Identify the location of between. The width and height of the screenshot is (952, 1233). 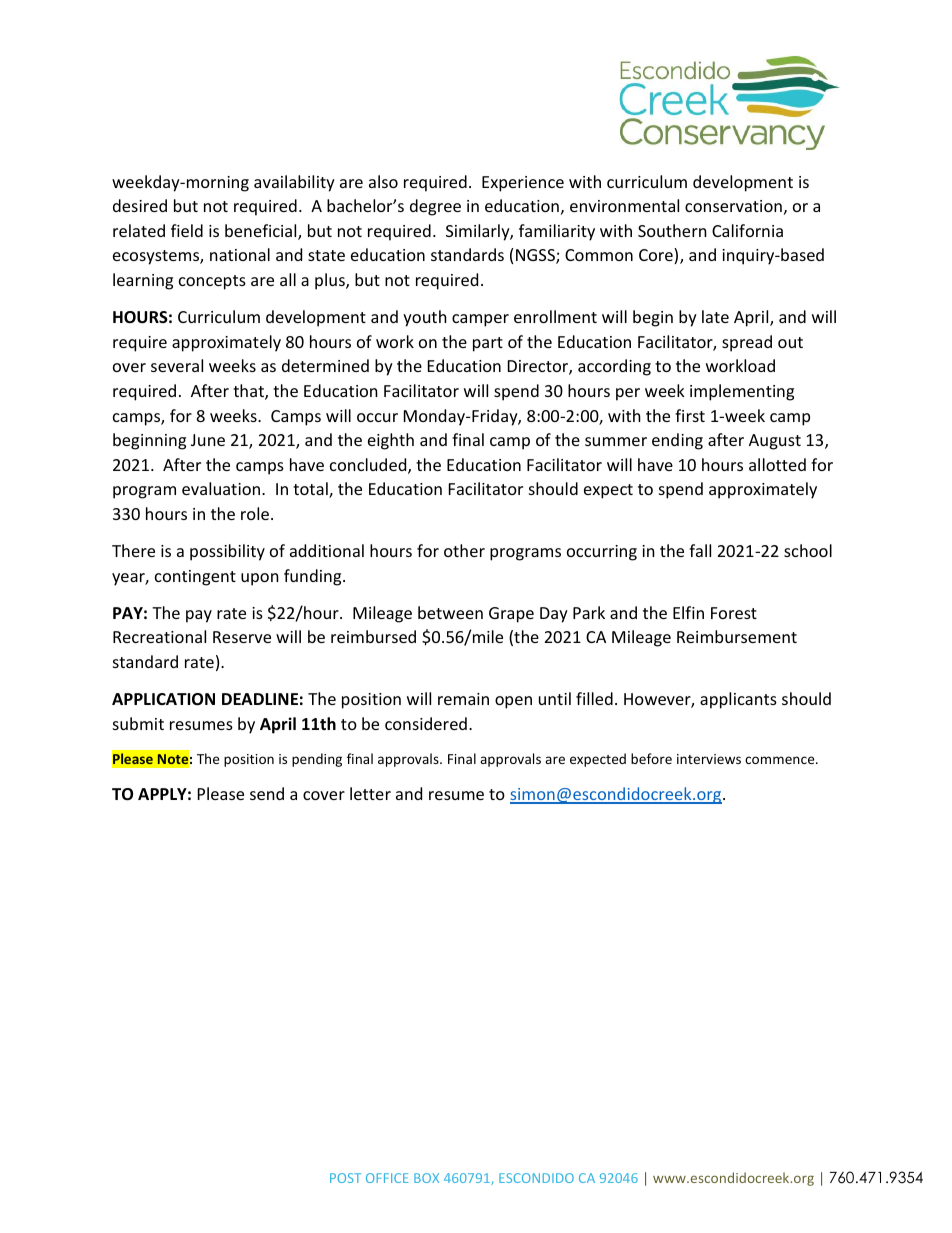
(450, 612).
